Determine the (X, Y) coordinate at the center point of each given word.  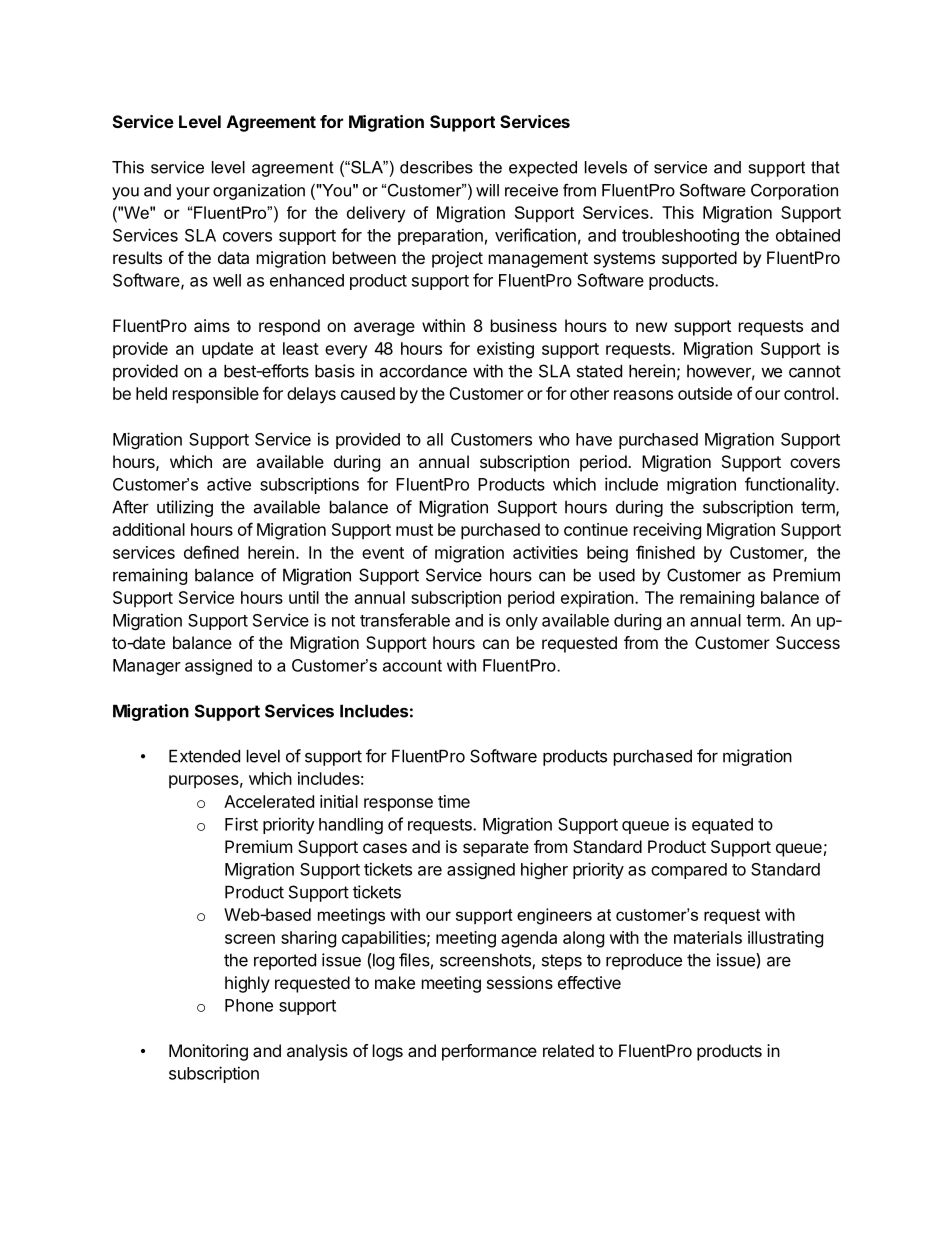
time (454, 801)
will (487, 190)
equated (722, 826)
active (229, 484)
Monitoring (208, 1052)
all (435, 439)
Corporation (794, 192)
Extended (204, 756)
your (193, 193)
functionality (791, 485)
